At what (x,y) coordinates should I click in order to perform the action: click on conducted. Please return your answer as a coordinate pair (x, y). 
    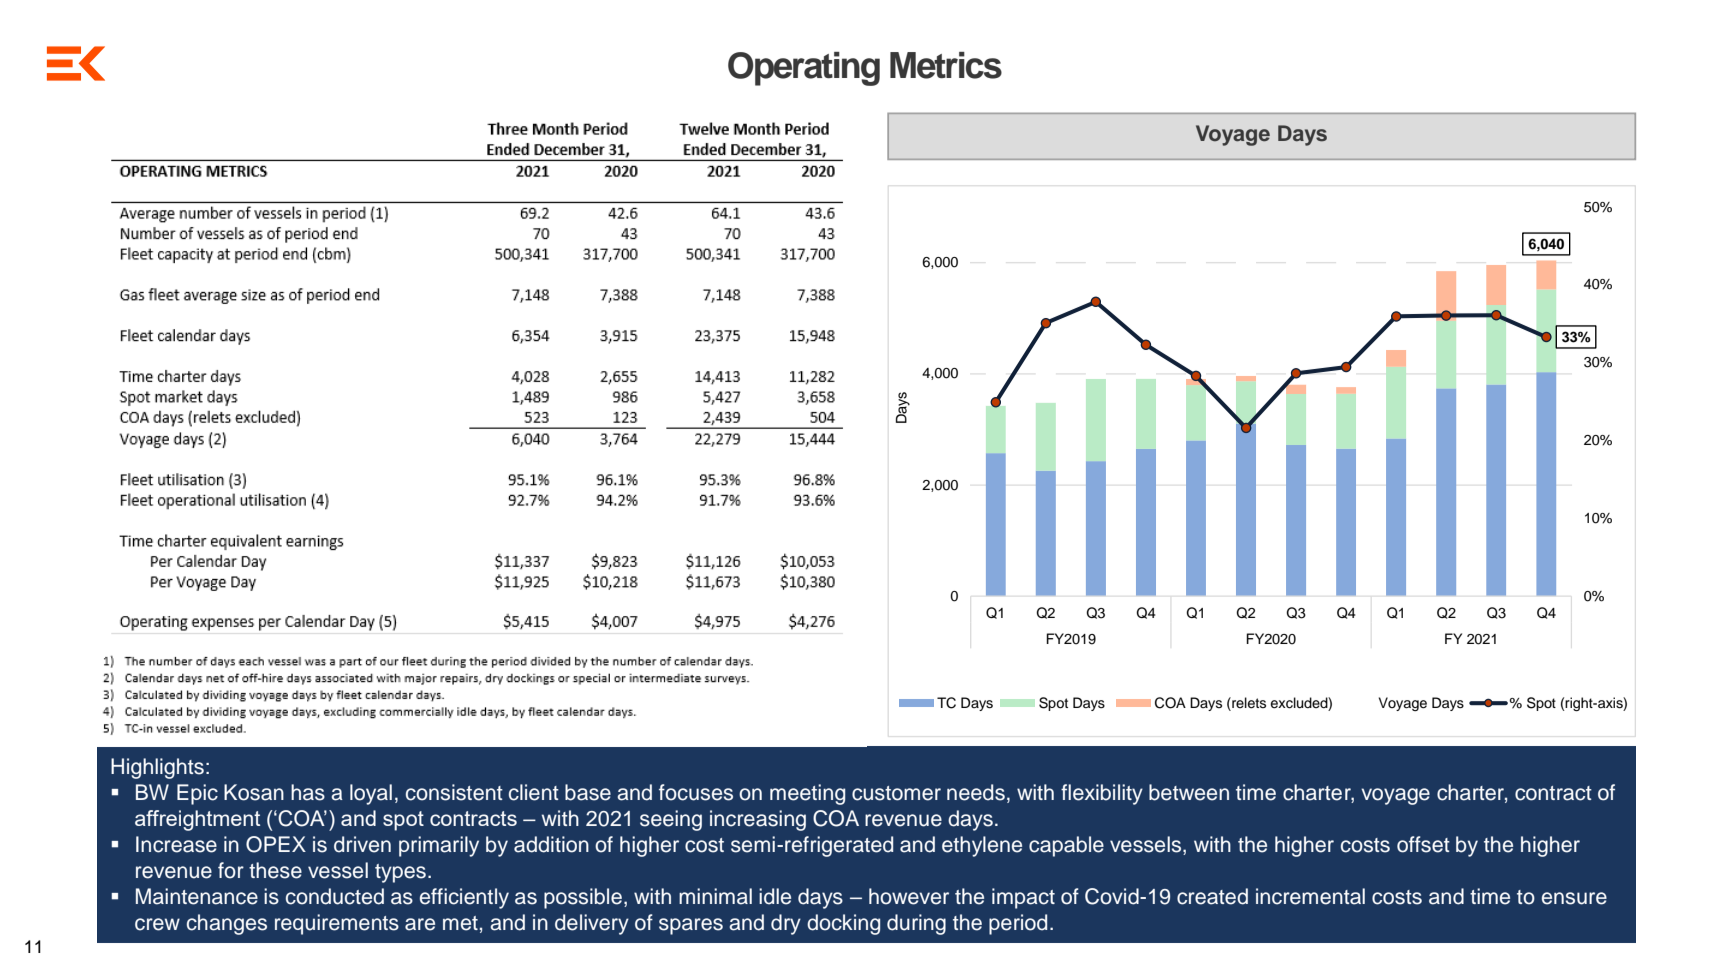
    Looking at the image, I should click on (335, 896).
